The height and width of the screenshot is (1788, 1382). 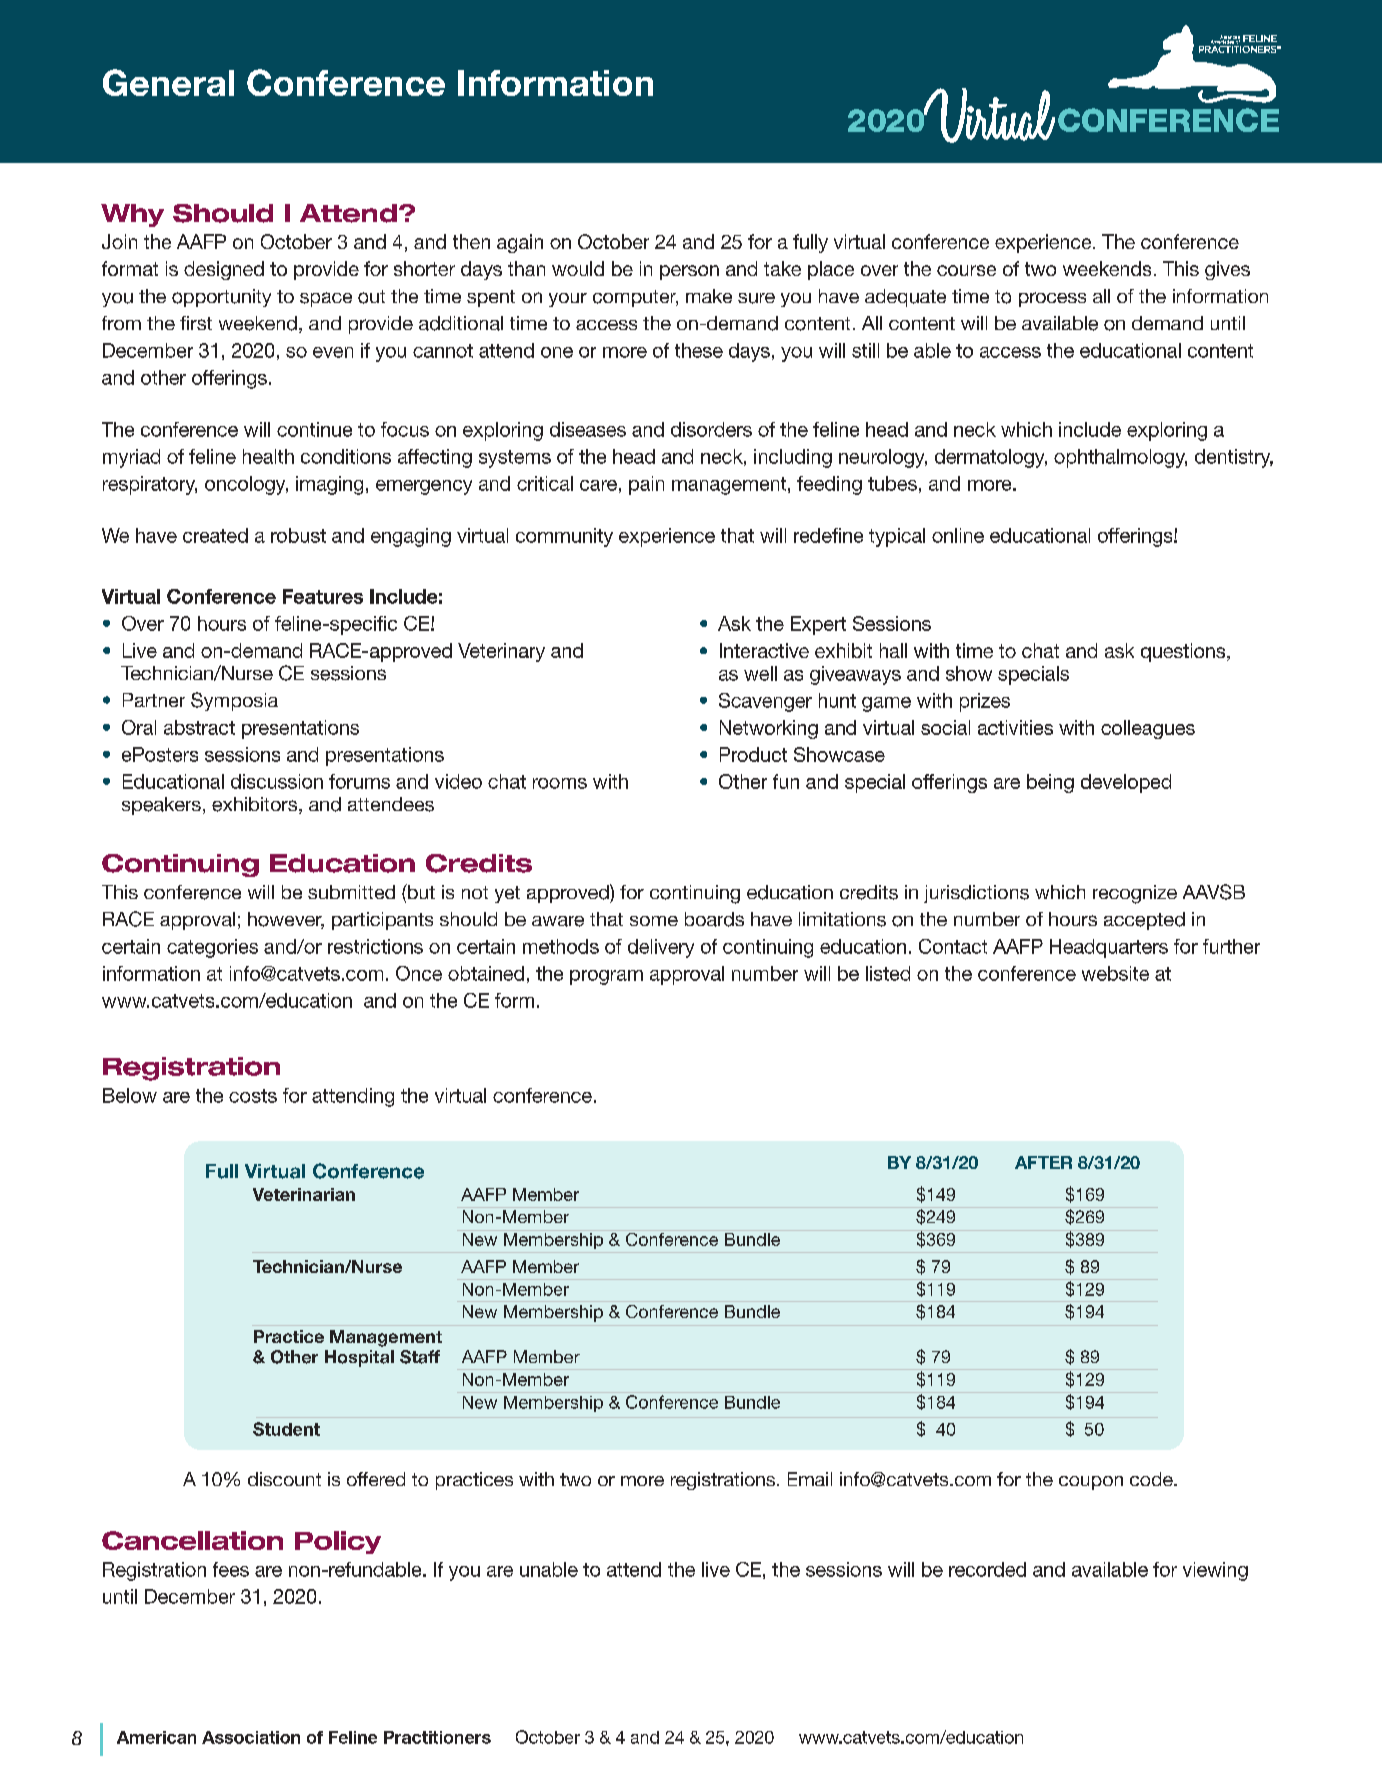 What do you see at coordinates (689, 272) in the screenshot?
I see `person` at bounding box center [689, 272].
